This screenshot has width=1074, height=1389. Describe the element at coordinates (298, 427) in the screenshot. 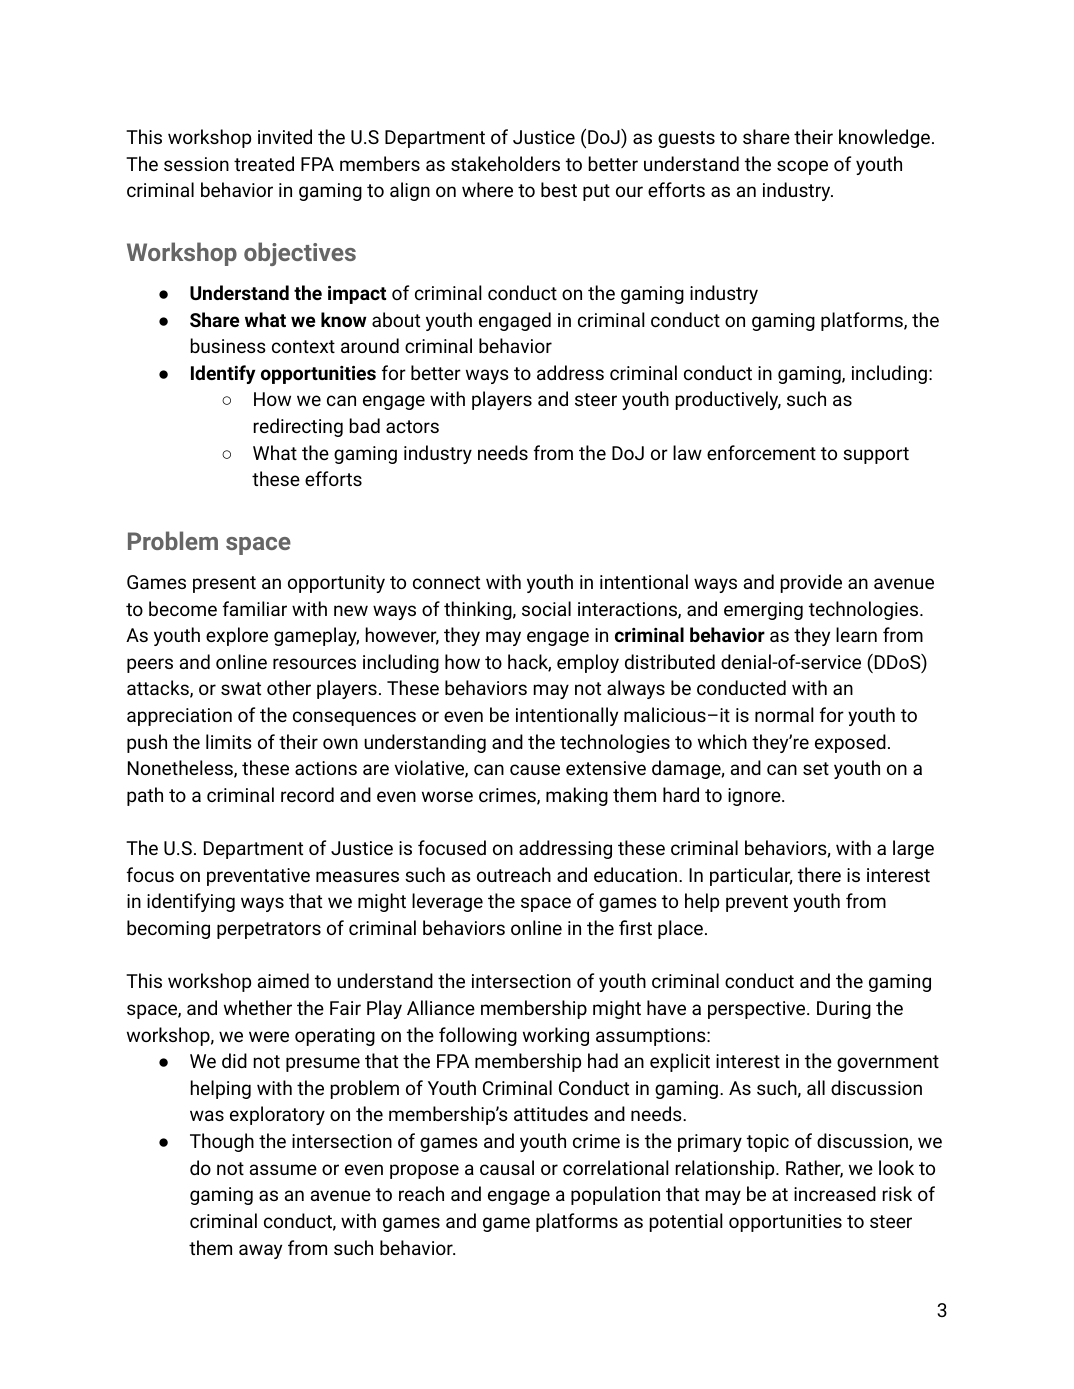

I see `redirecting` at that location.
